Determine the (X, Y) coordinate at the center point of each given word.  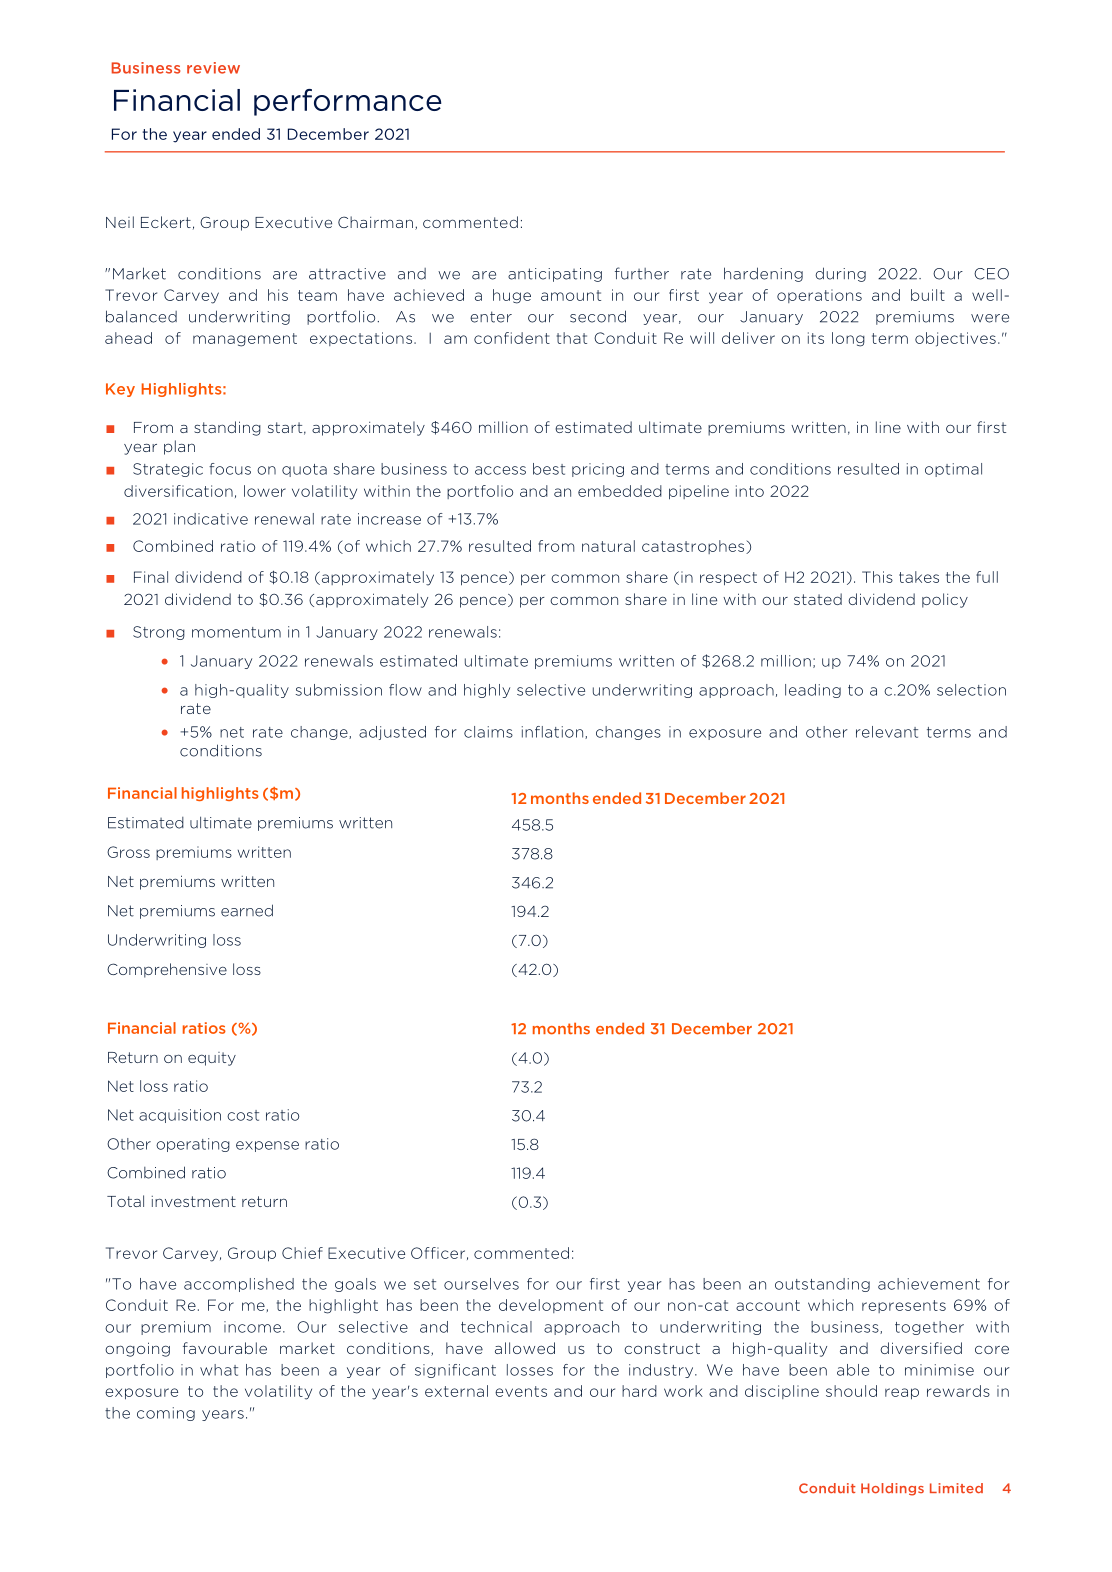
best (549, 469)
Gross (128, 852)
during (840, 274)
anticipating (555, 275)
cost (243, 1115)
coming (166, 1414)
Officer (438, 1253)
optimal (953, 470)
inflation (554, 732)
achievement (929, 1284)
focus (230, 469)
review (213, 68)
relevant (887, 732)
